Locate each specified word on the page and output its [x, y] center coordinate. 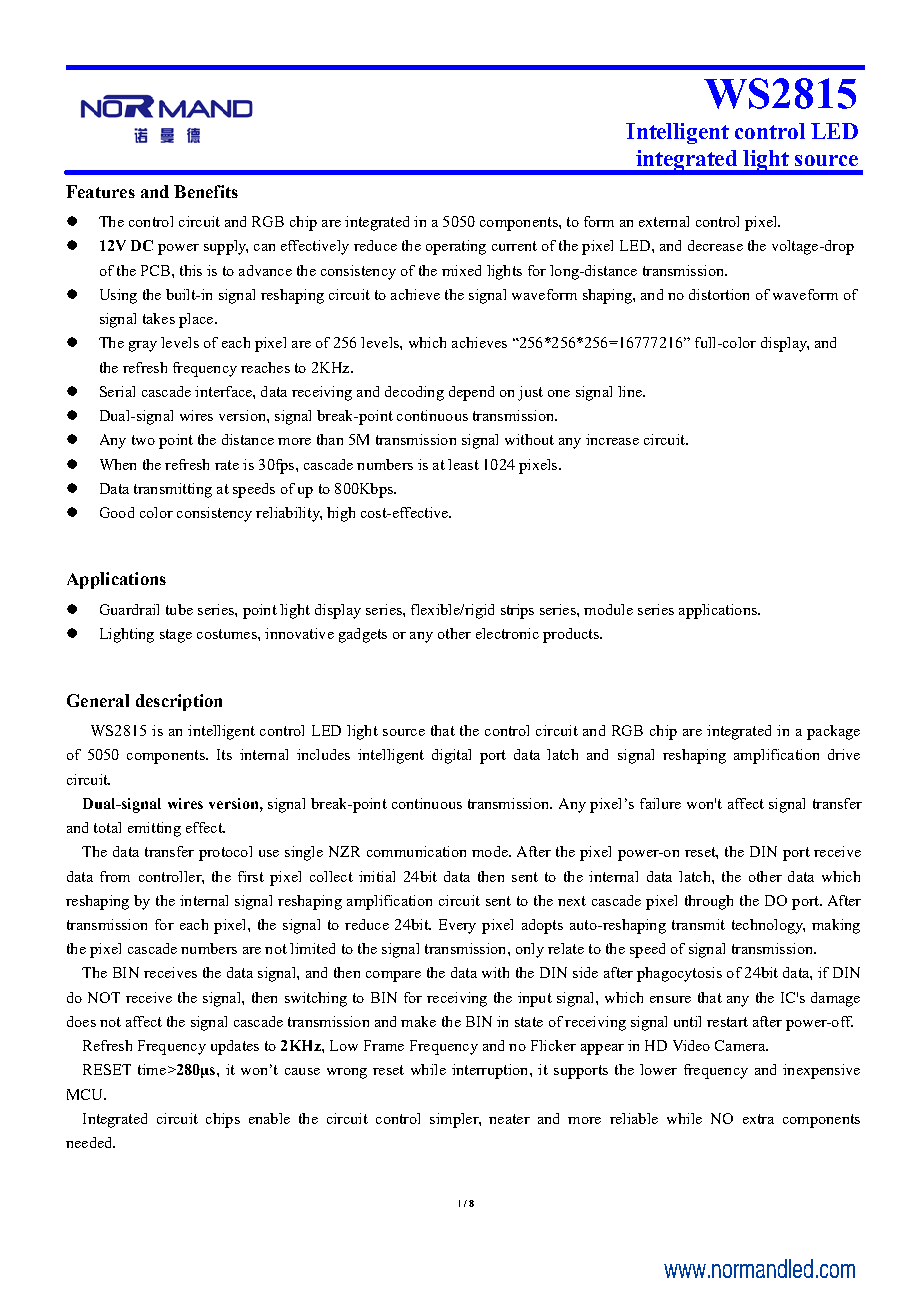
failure [660, 803]
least [463, 464]
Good [117, 512]
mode [491, 851]
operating [456, 247]
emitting [154, 829]
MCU [86, 1094]
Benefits [206, 191]
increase [612, 439]
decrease [715, 245]
